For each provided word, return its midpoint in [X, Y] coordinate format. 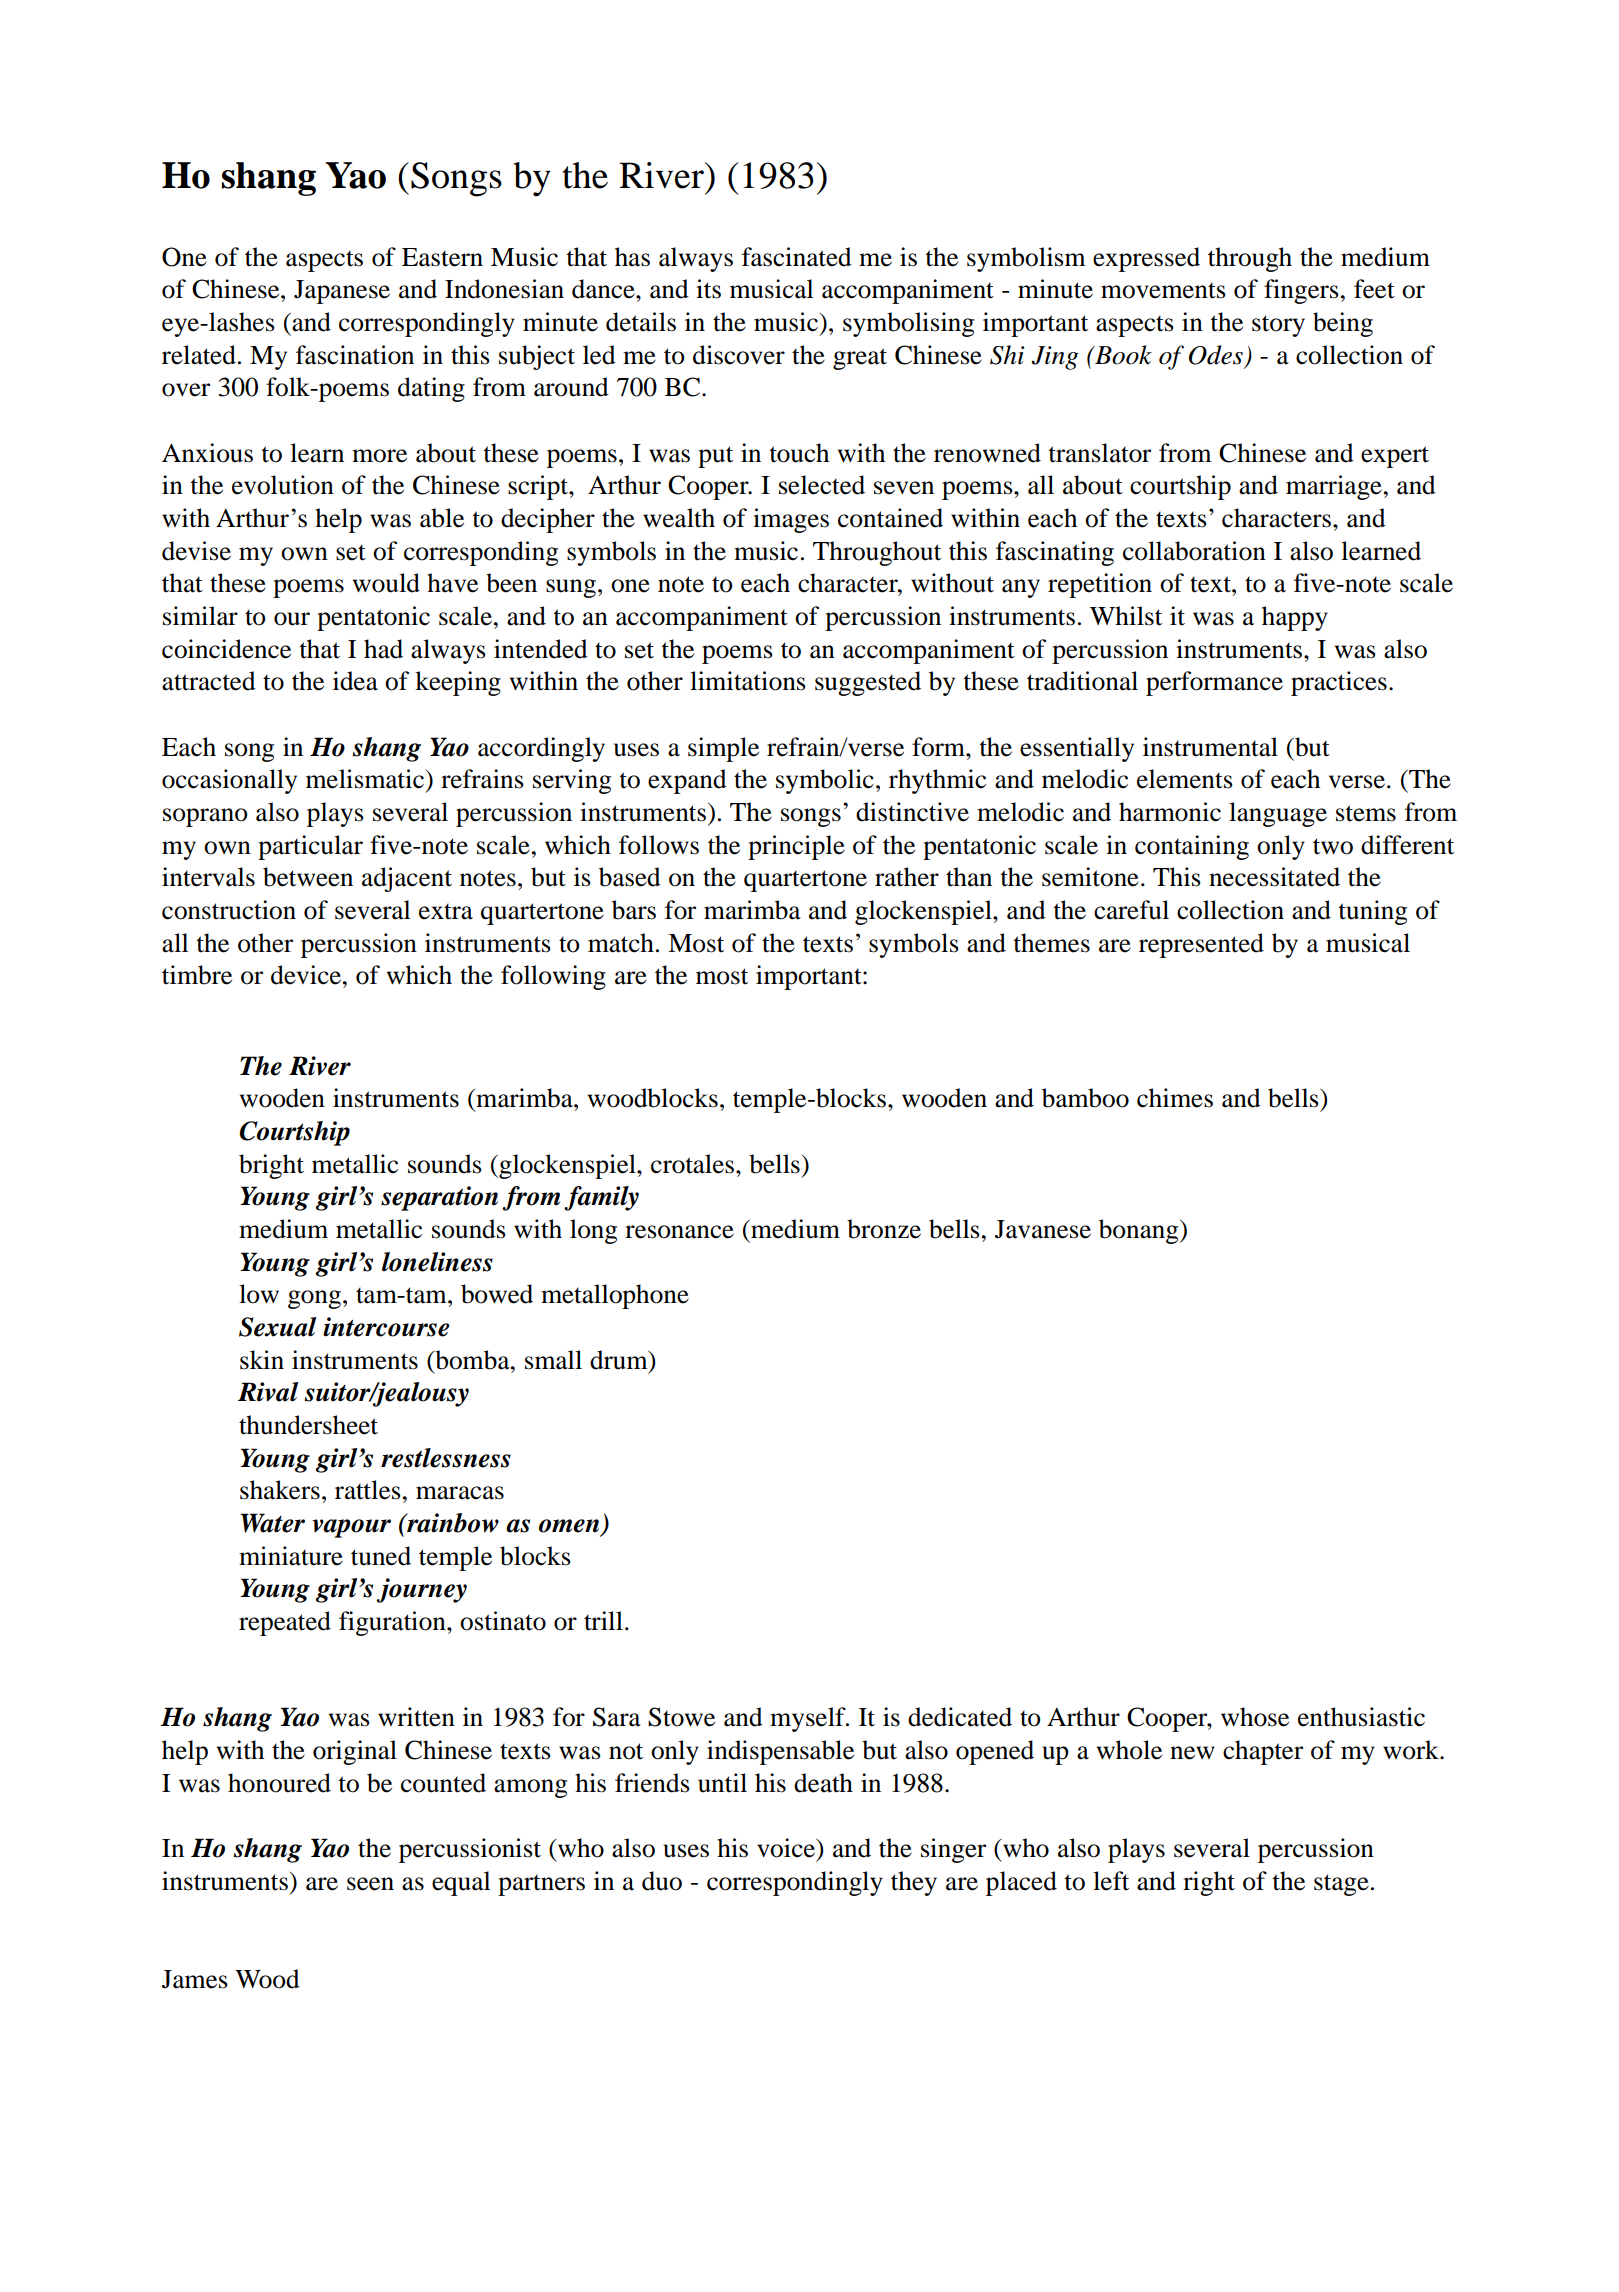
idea [355, 681]
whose [1255, 1717]
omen [570, 1527]
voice [787, 1849]
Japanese [342, 292]
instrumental [1210, 747]
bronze [884, 1229]
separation [439, 1198]
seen [370, 1884]
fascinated [797, 257]
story [1278, 326]
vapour [351, 1528]
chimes [1175, 1098]
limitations [748, 681]
